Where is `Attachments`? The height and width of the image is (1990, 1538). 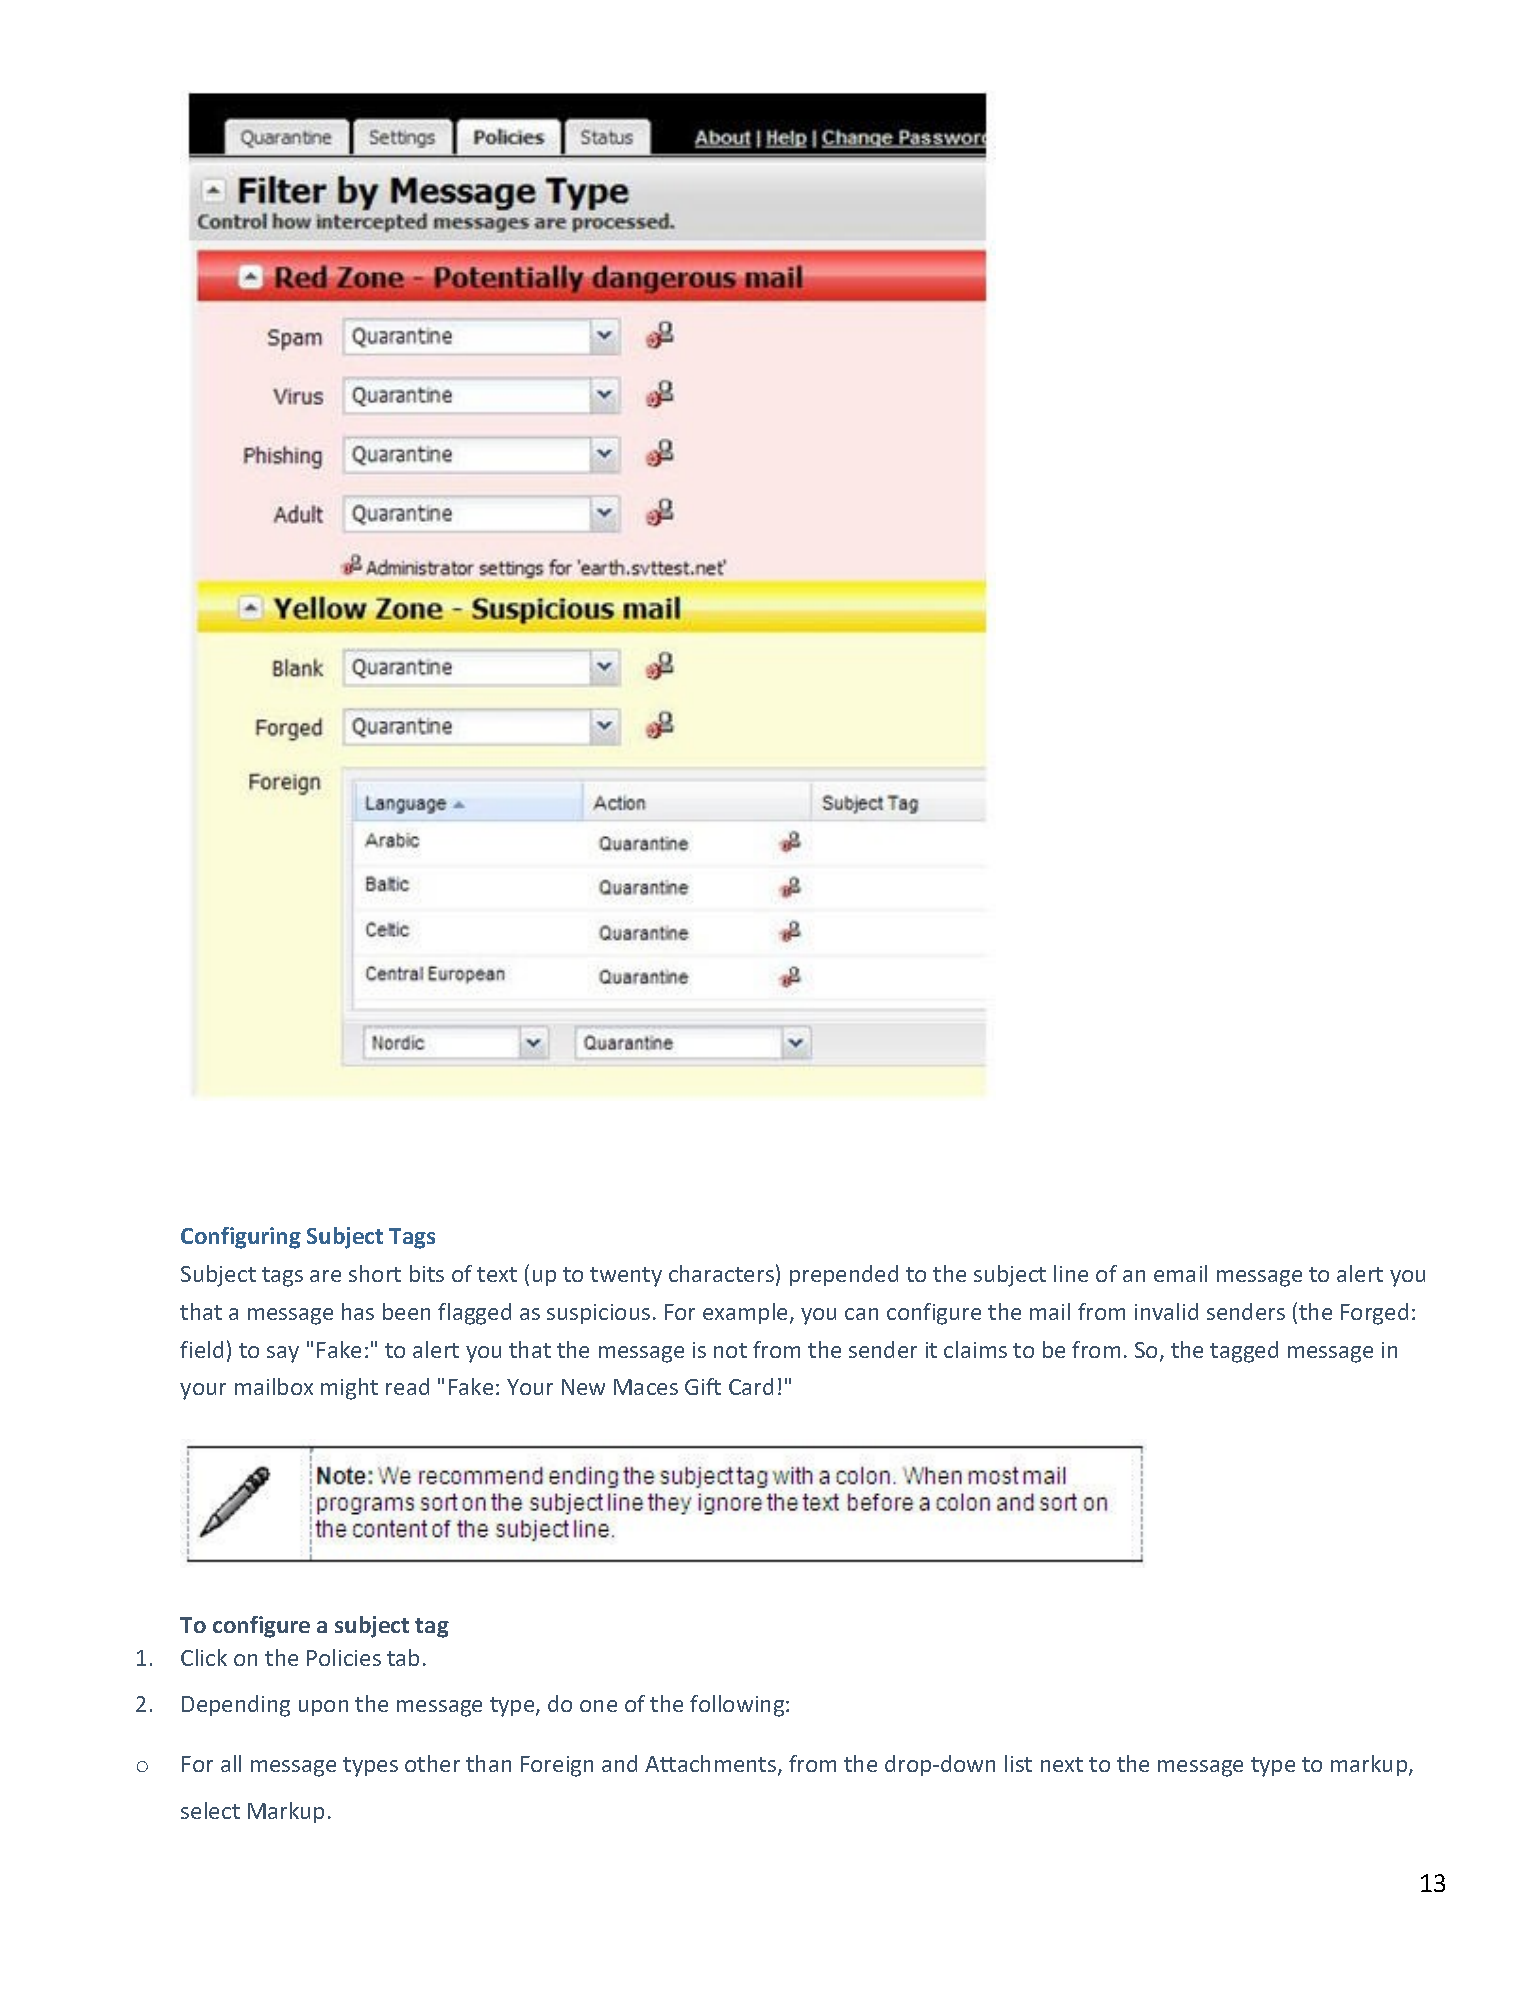 Attachments is located at coordinates (712, 1765).
